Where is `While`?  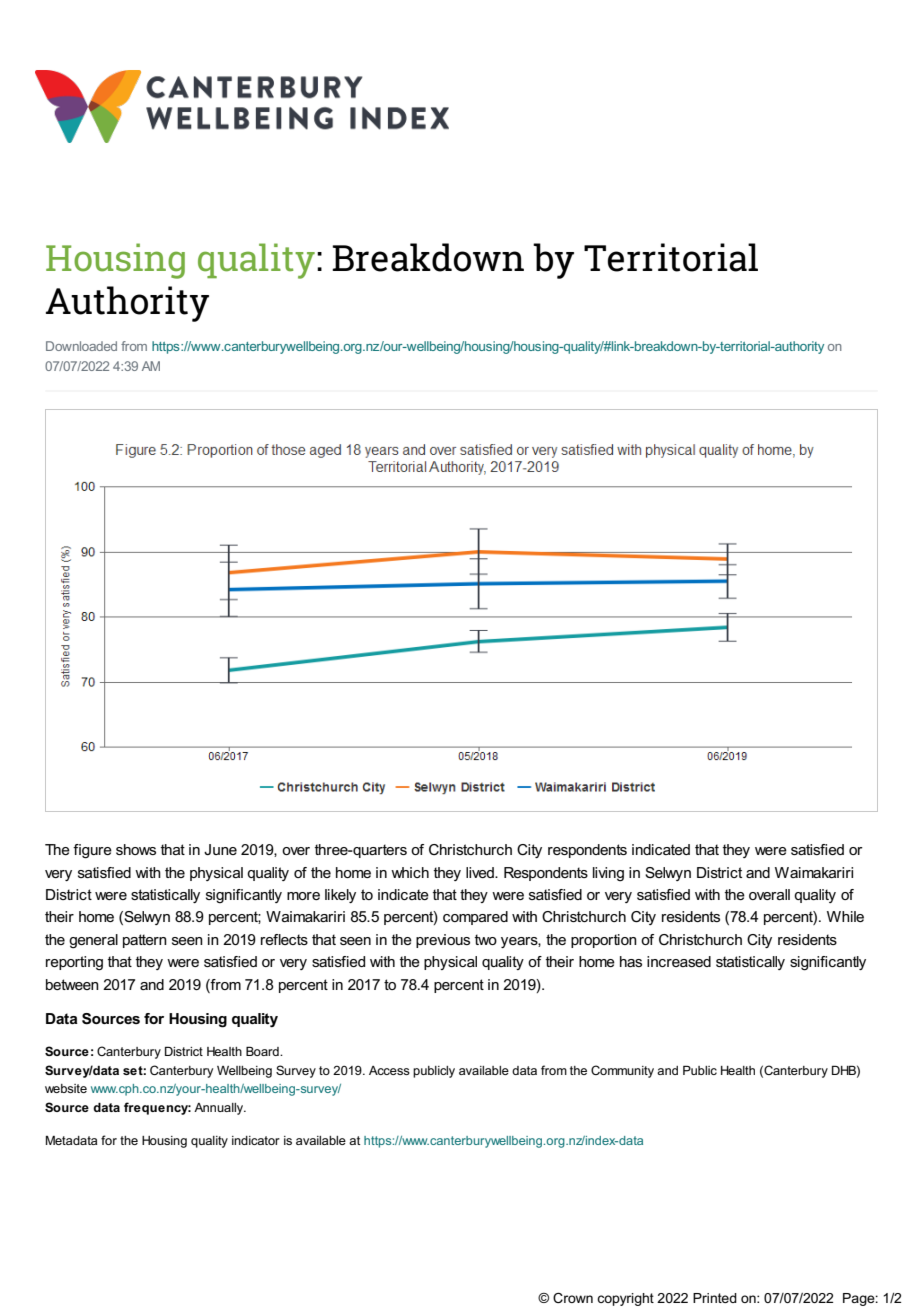
While is located at coordinates (845, 916).
